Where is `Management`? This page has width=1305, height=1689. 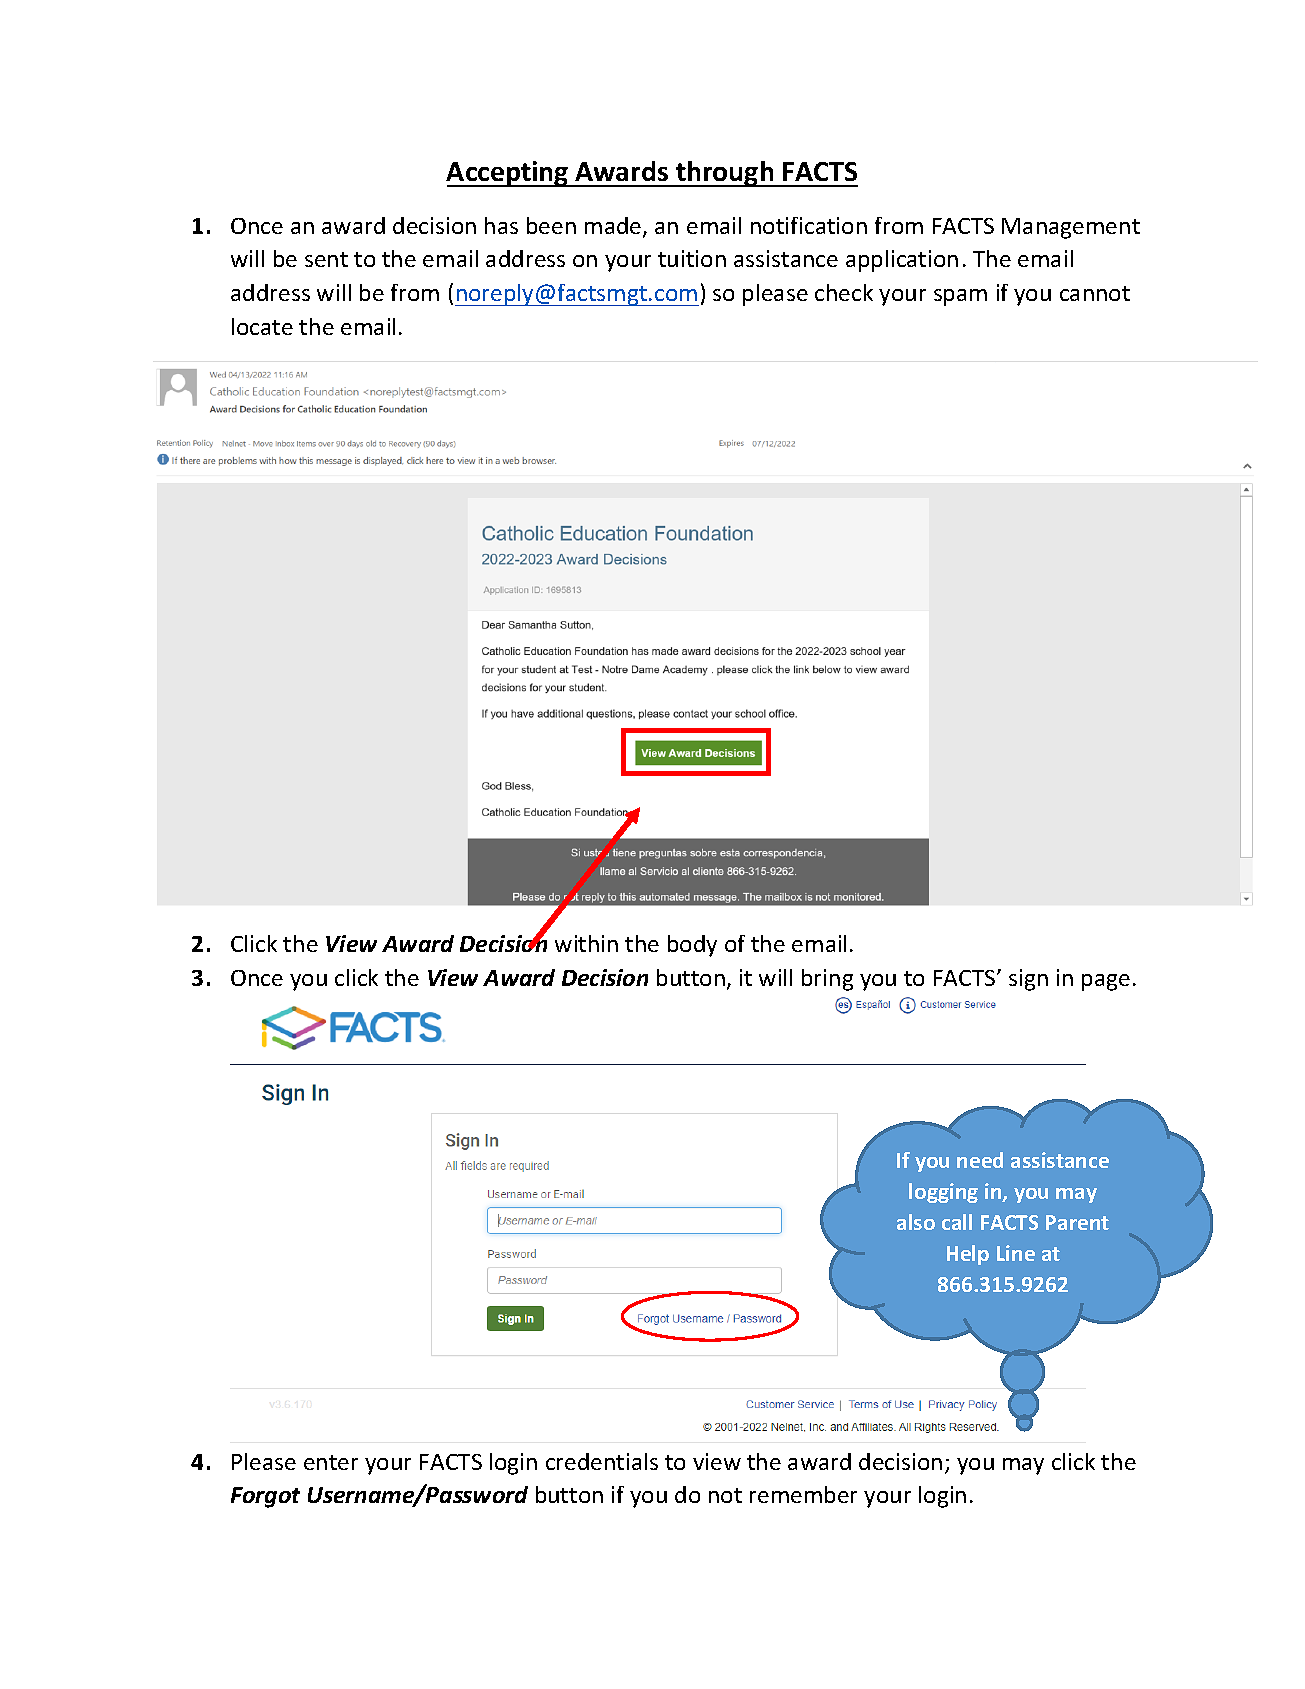
Management is located at coordinates (1071, 228).
